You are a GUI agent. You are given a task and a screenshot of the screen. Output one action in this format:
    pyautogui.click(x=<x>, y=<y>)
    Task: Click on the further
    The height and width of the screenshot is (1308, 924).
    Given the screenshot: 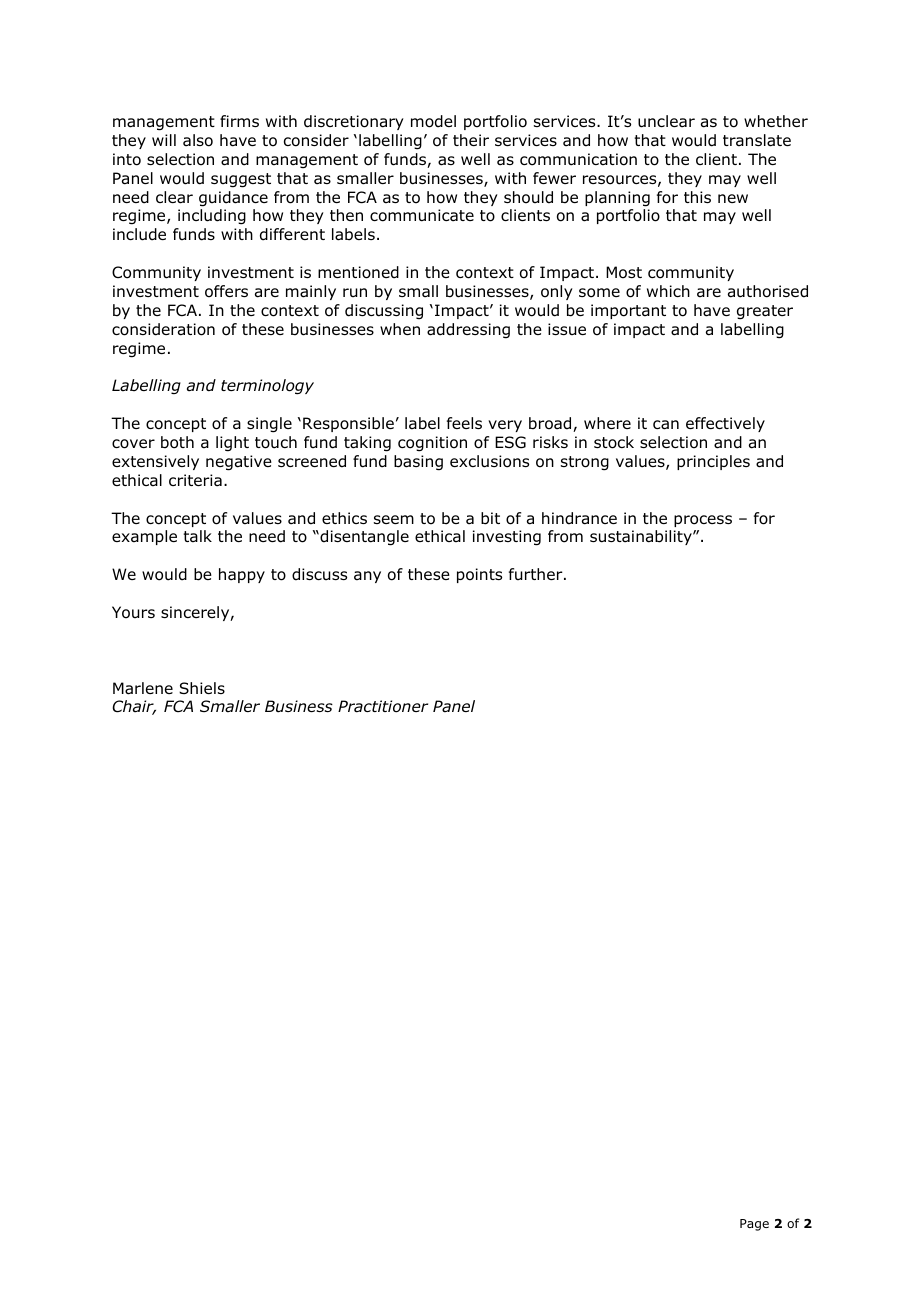 What is the action you would take?
    pyautogui.click(x=537, y=574)
